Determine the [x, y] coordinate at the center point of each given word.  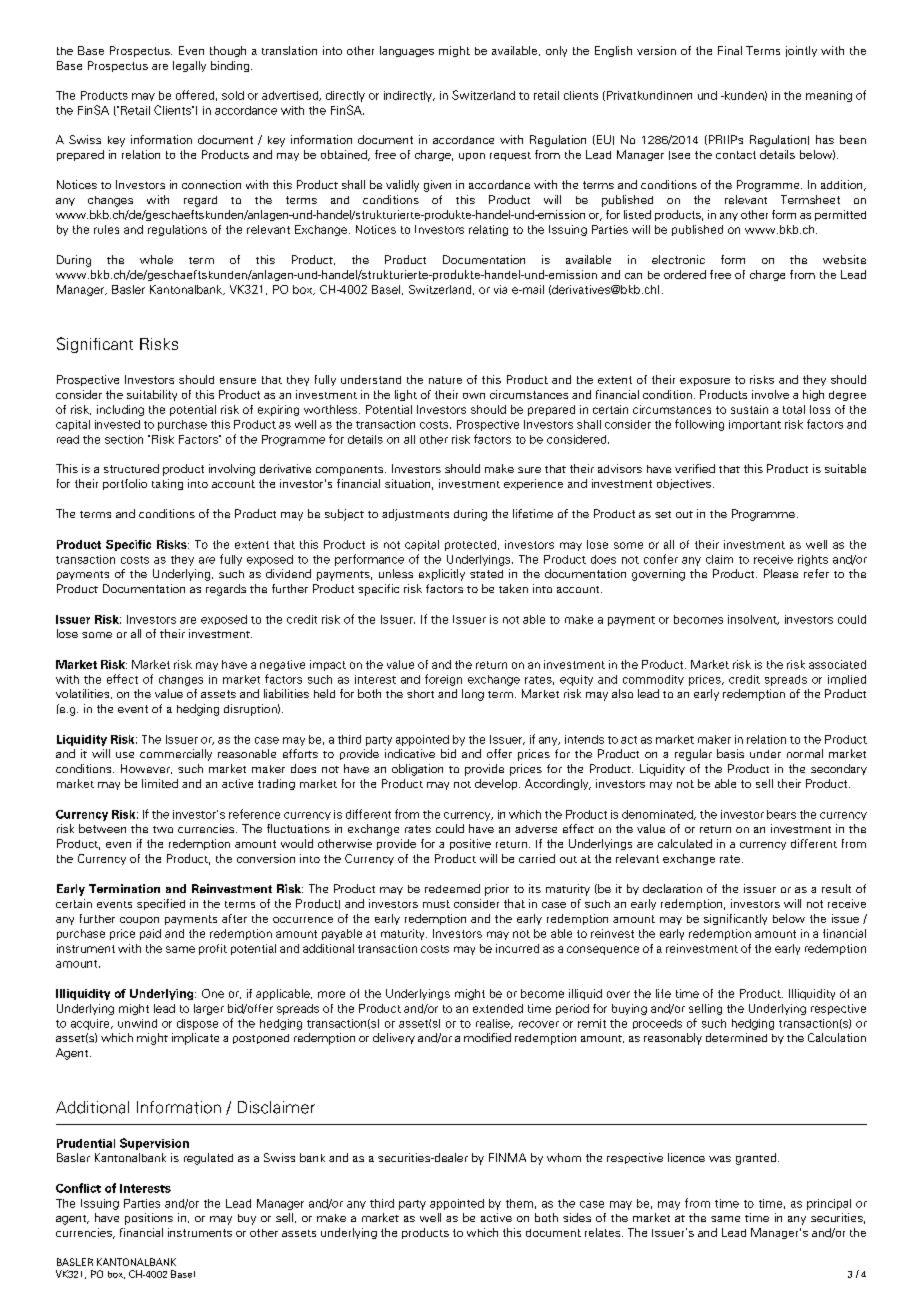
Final [730, 50]
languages [407, 51]
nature [445, 380]
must [436, 904]
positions [149, 1219]
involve [770, 394]
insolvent [753, 620]
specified [161, 904]
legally [189, 66]
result [836, 888]
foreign [443, 680]
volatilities [84, 694]
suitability [152, 395]
